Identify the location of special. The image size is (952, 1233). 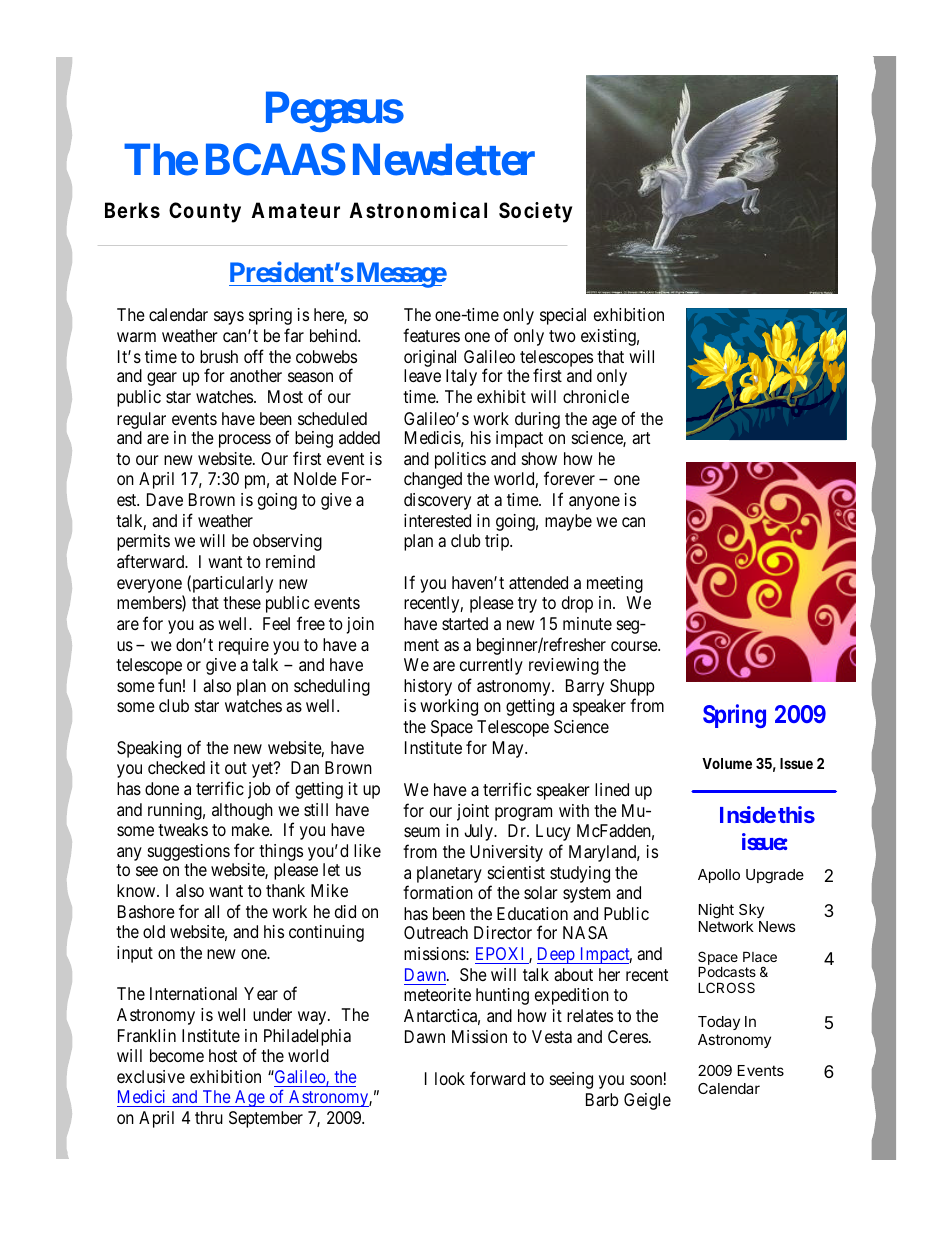
(563, 316).
